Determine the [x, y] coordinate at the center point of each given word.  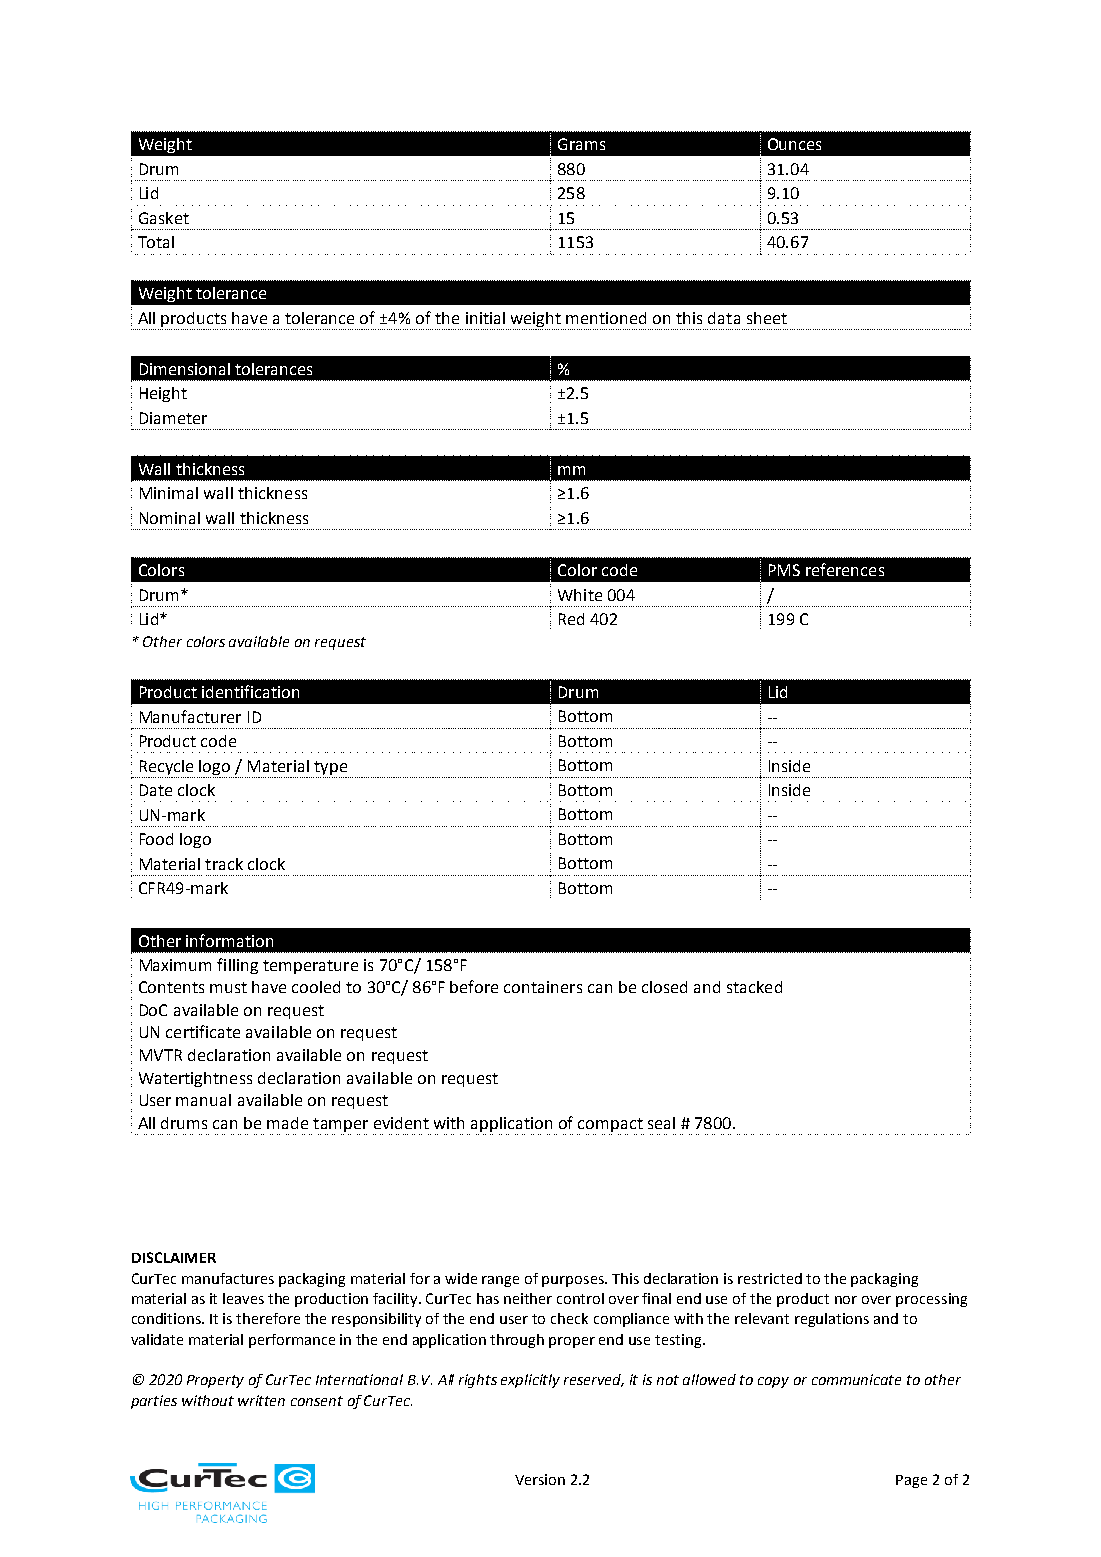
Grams [581, 144]
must [228, 987]
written [261, 1400]
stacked [754, 987]
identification [250, 691]
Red [571, 619]
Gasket [164, 218]
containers [543, 987]
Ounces [794, 144]
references [845, 569]
